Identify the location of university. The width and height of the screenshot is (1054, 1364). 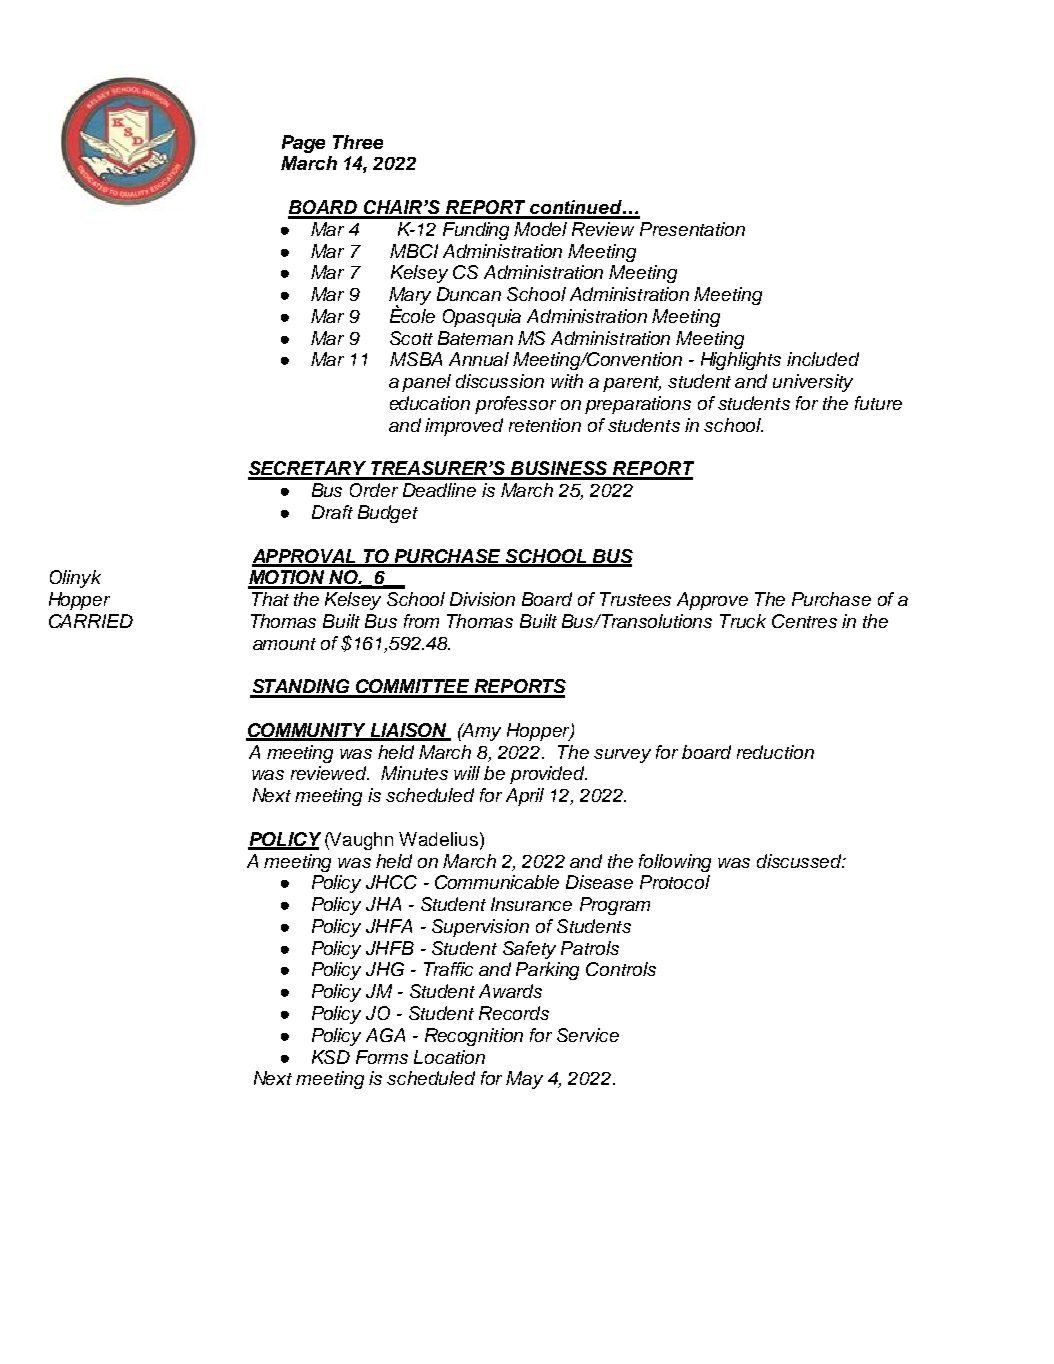
(813, 383).
